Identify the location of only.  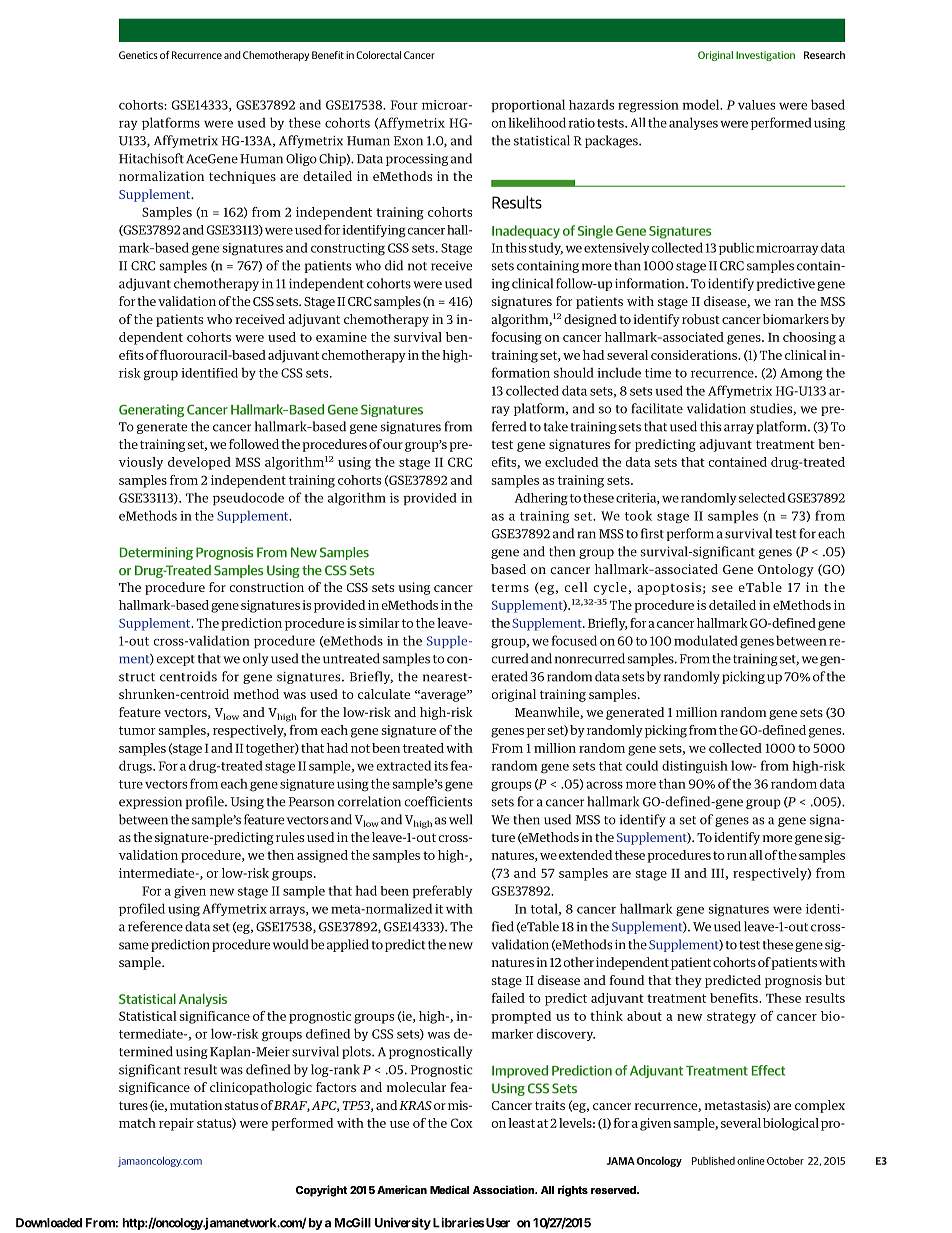
(256, 659).
